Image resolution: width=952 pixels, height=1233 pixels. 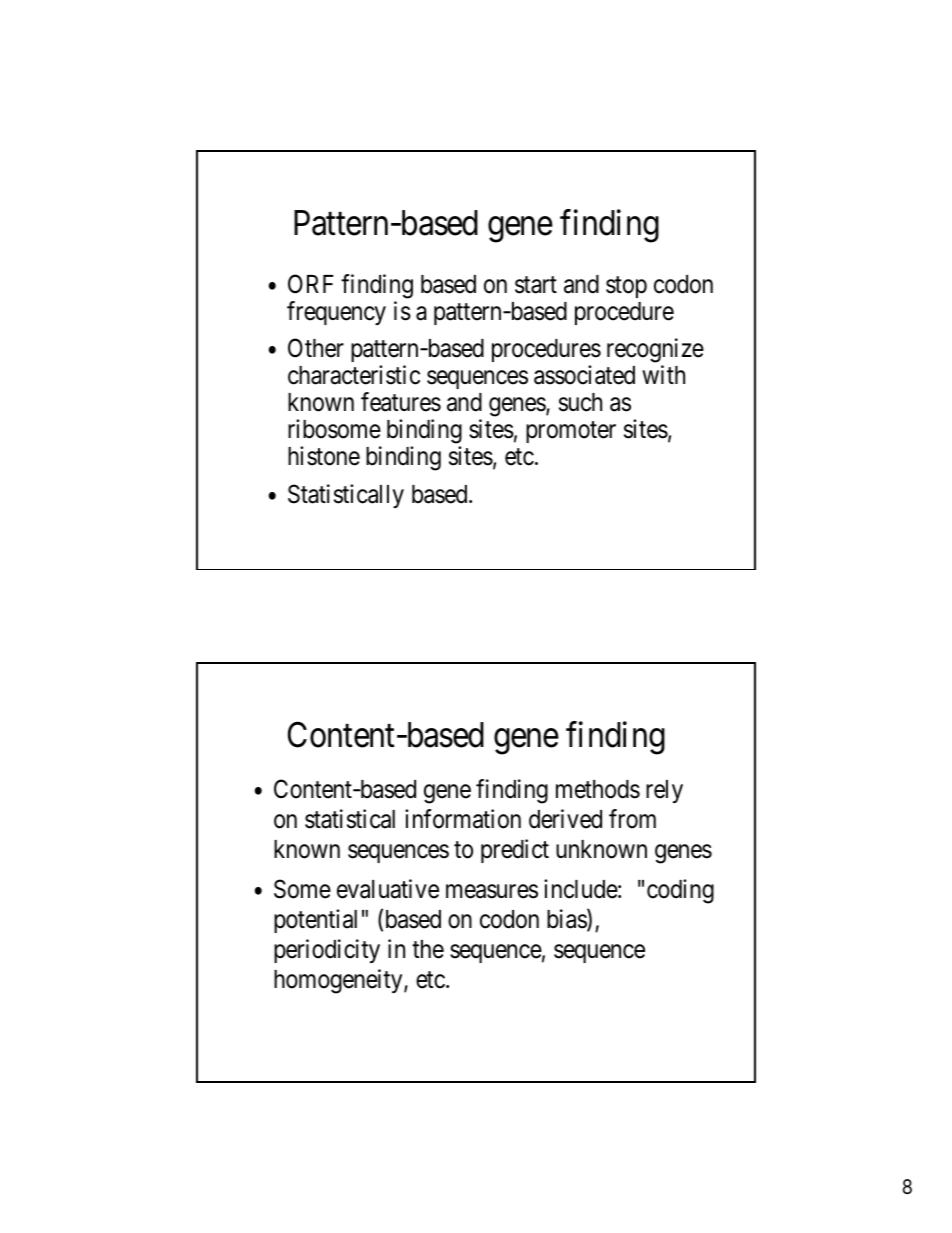 What do you see at coordinates (463, 819) in the screenshot?
I see `information` at bounding box center [463, 819].
